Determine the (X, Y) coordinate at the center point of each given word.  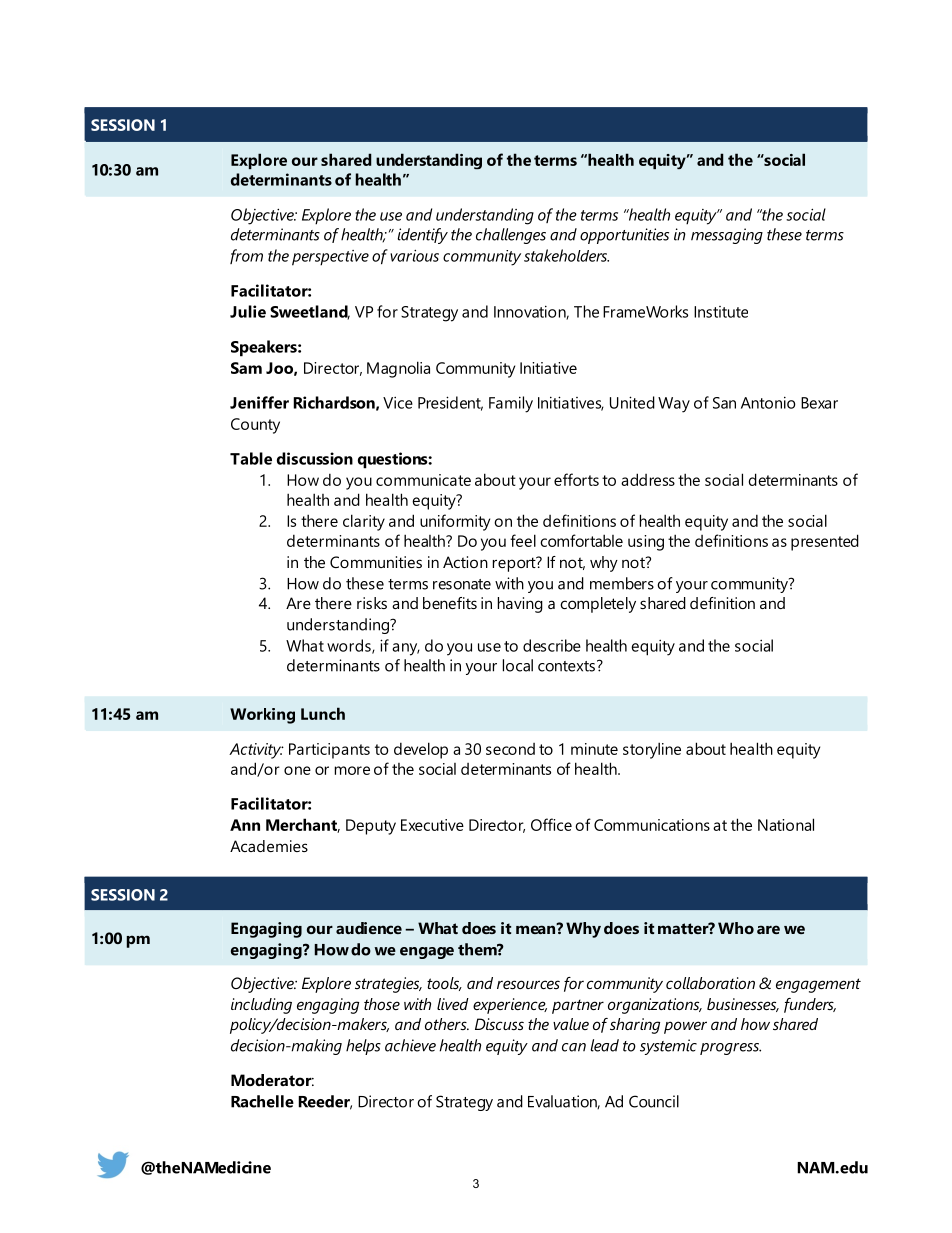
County (255, 426)
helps (363, 1047)
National (786, 824)
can (574, 1047)
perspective (330, 258)
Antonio (768, 402)
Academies (269, 846)
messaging (727, 236)
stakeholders (566, 255)
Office (551, 824)
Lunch (323, 713)
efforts (576, 479)
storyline (652, 750)
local (518, 665)
